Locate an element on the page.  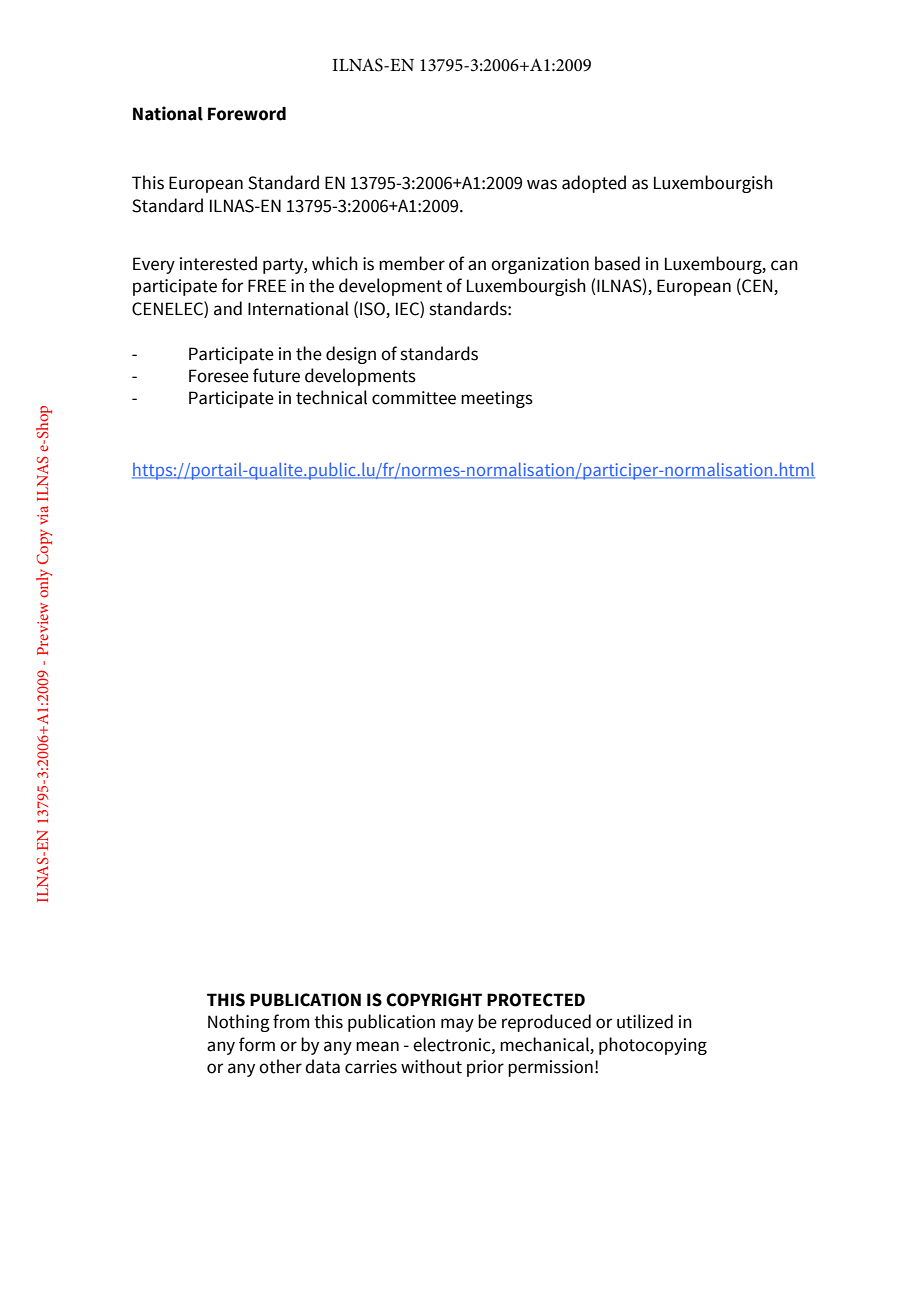
may is located at coordinates (457, 1025).
